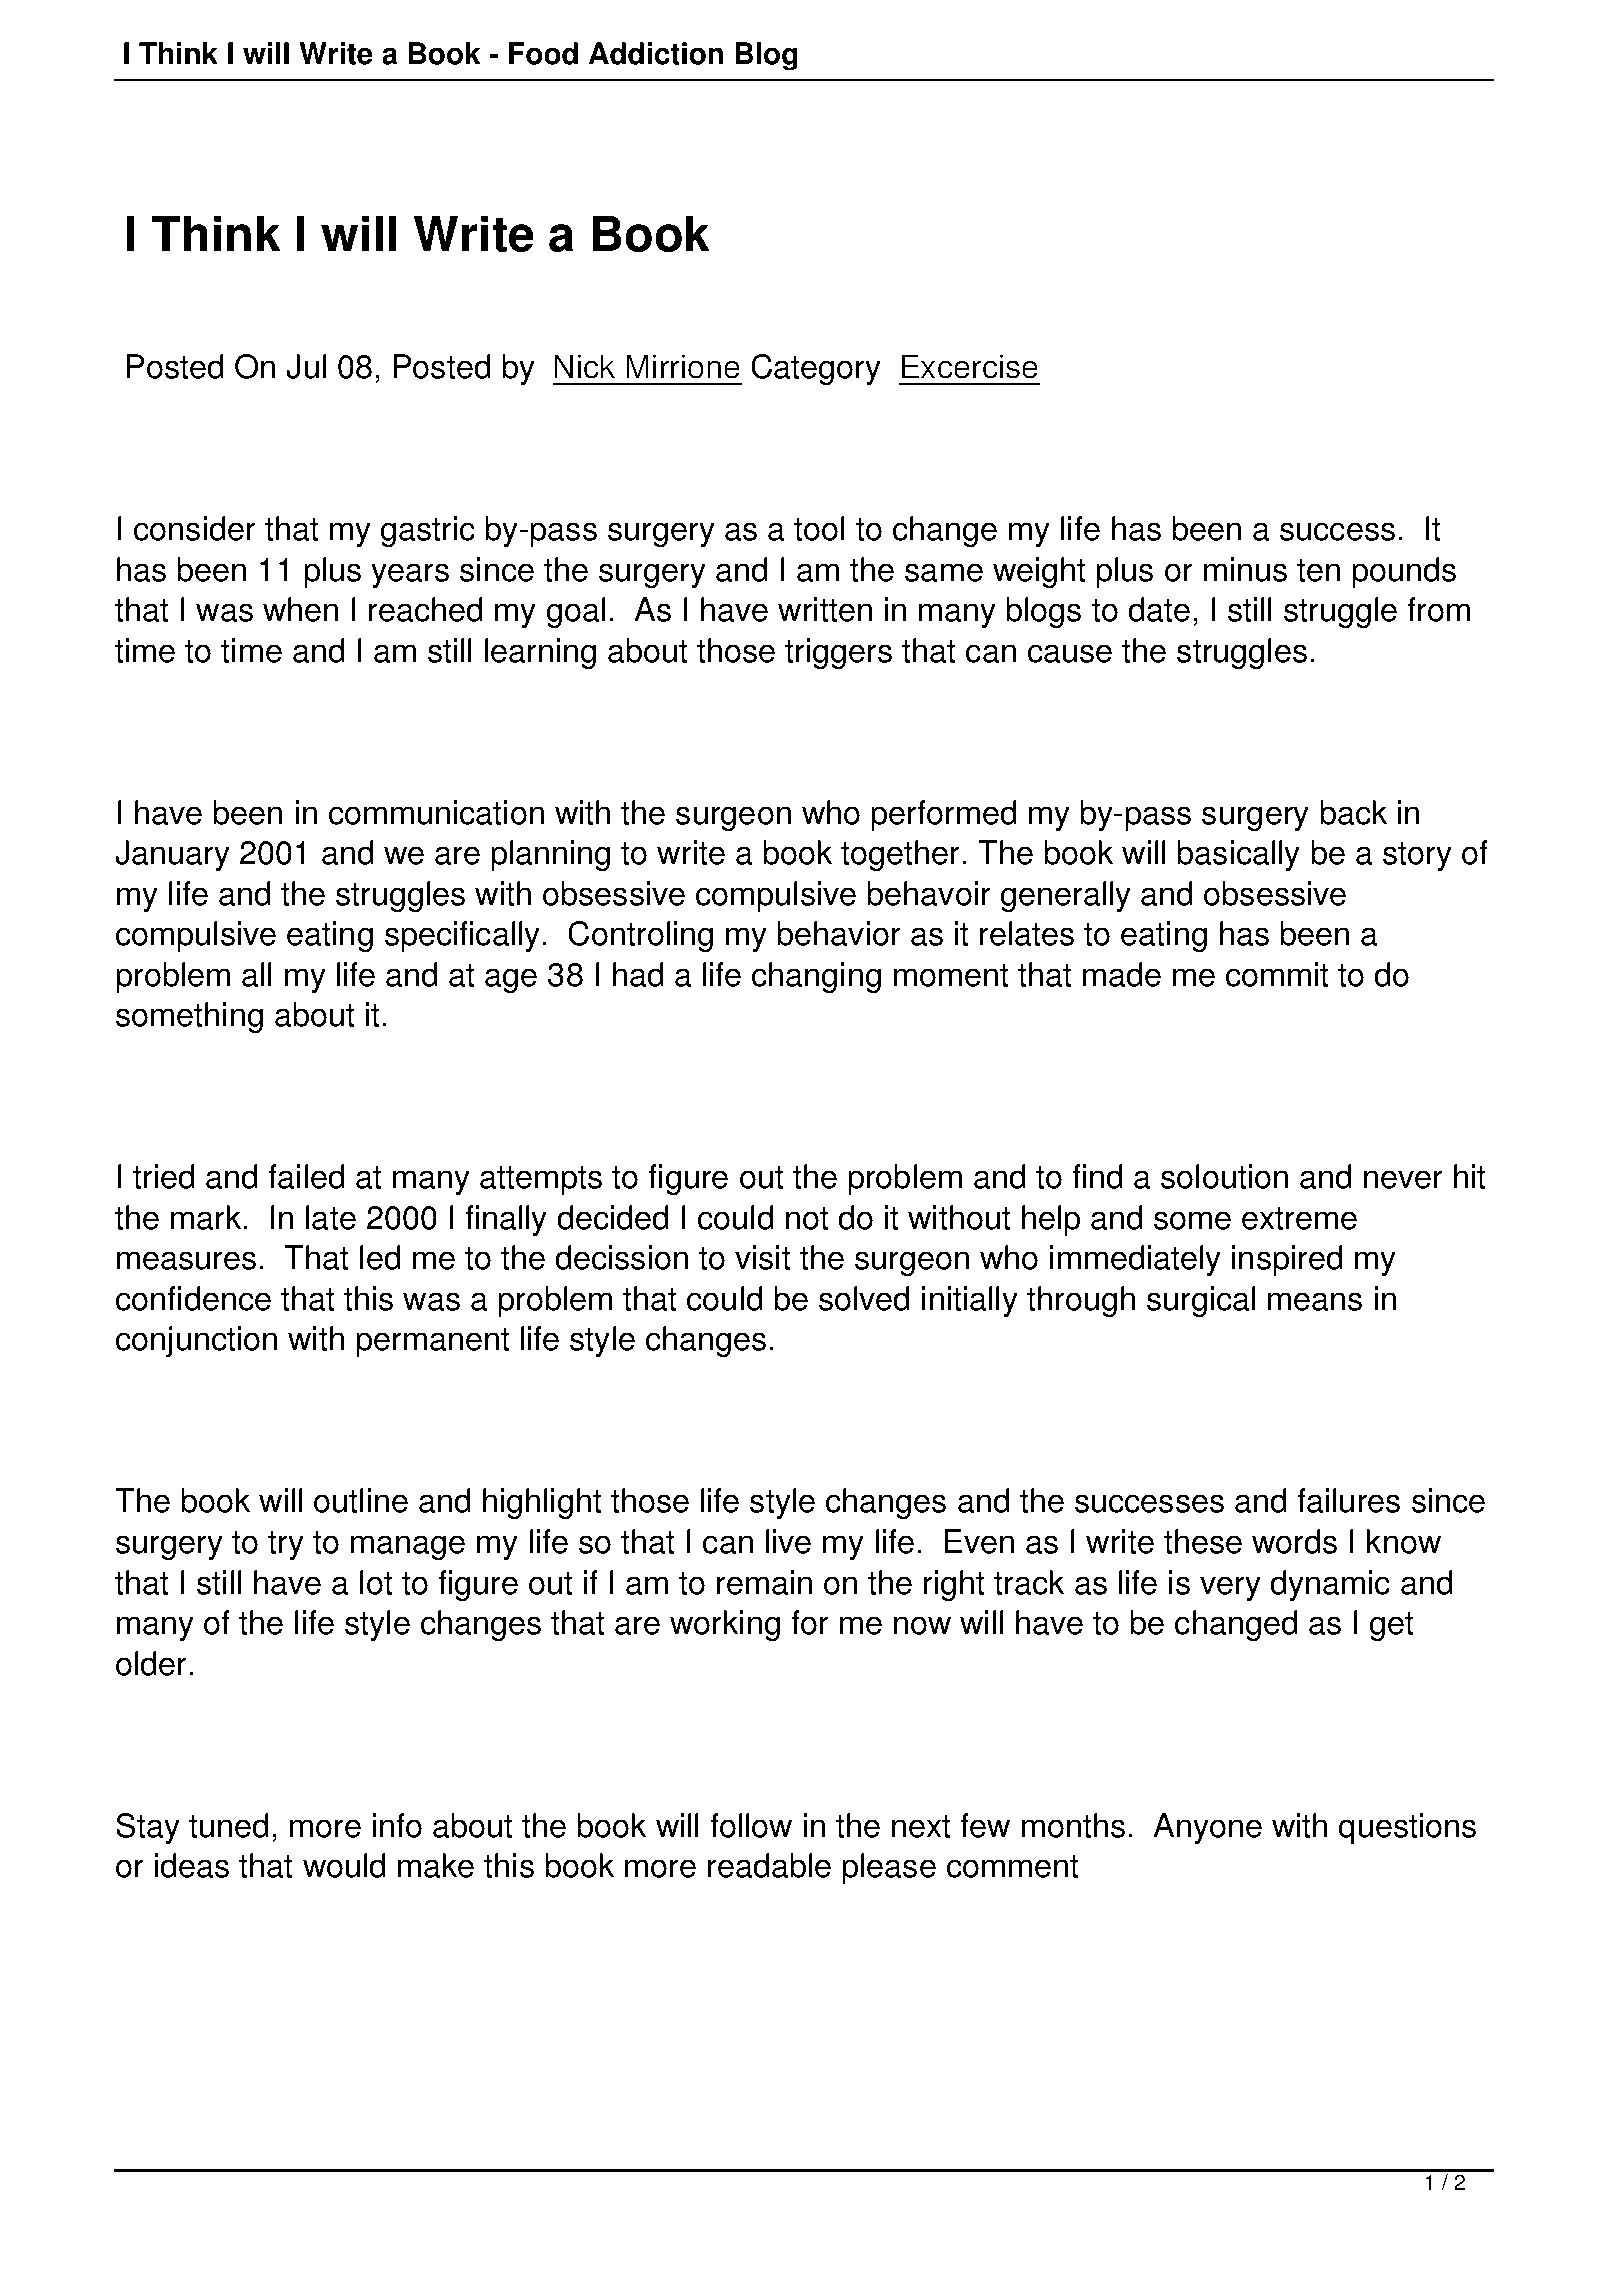 The image size is (1608, 2274). What do you see at coordinates (1407, 1828) in the page?
I see `questions` at bounding box center [1407, 1828].
